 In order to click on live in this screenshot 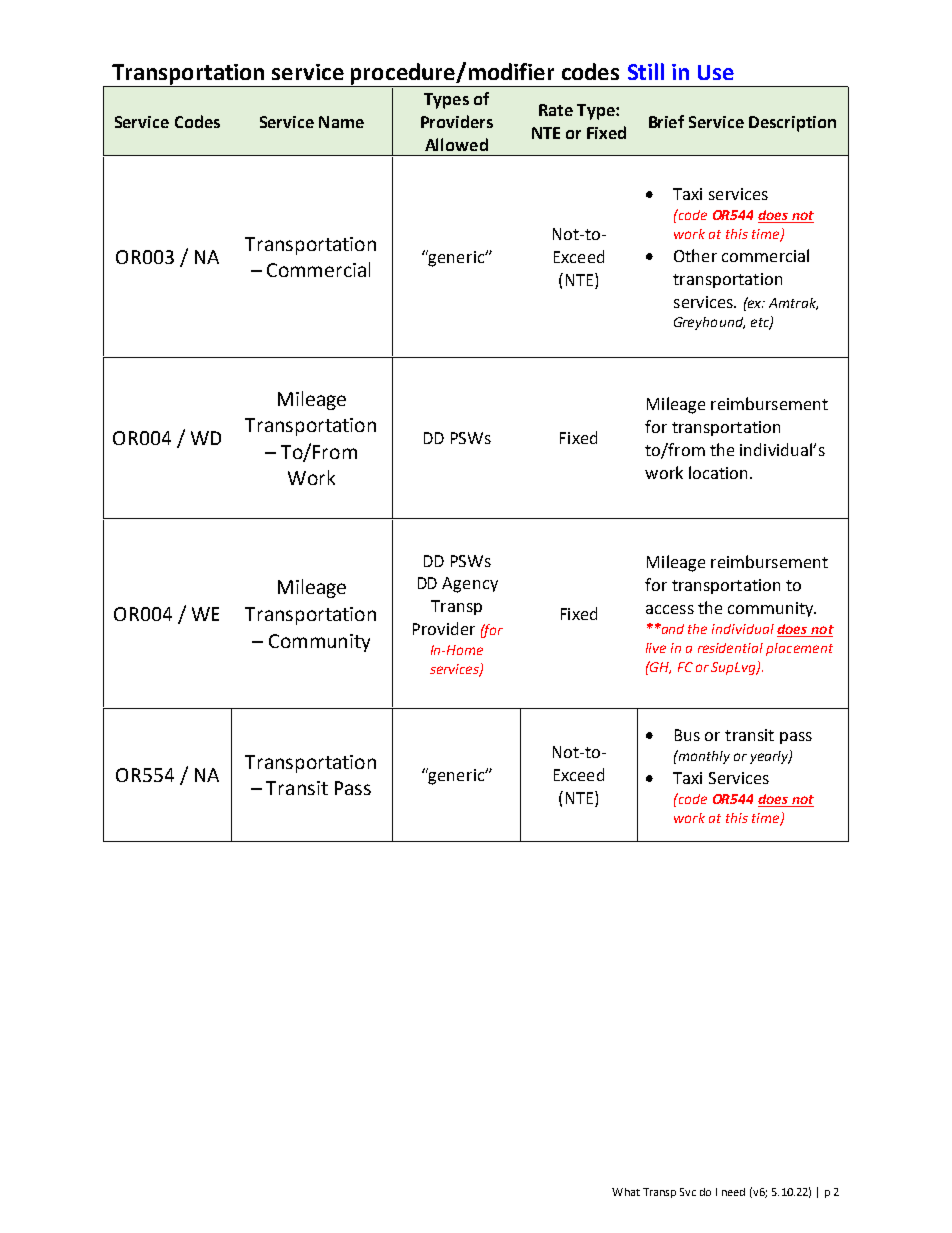, I will do `click(656, 648)`.
